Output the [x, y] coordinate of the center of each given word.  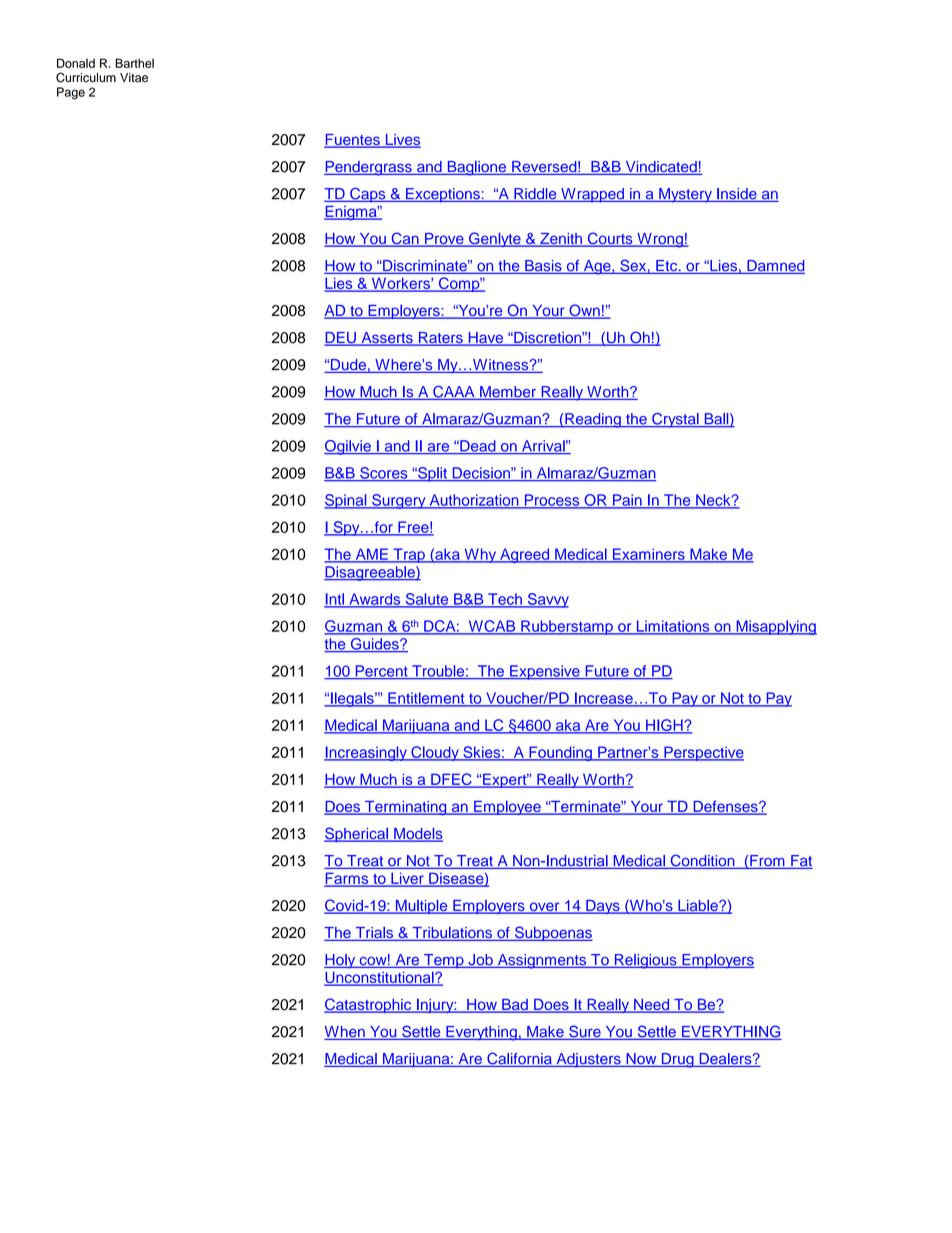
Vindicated [661, 168]
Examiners [649, 555]
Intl [335, 600]
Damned [775, 267]
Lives [402, 141]
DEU [341, 339]
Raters [440, 339]
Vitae [134, 78]
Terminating [406, 808]
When [345, 1033]
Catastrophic [369, 1005]
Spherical [357, 834]
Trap [409, 555]
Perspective [703, 753]
